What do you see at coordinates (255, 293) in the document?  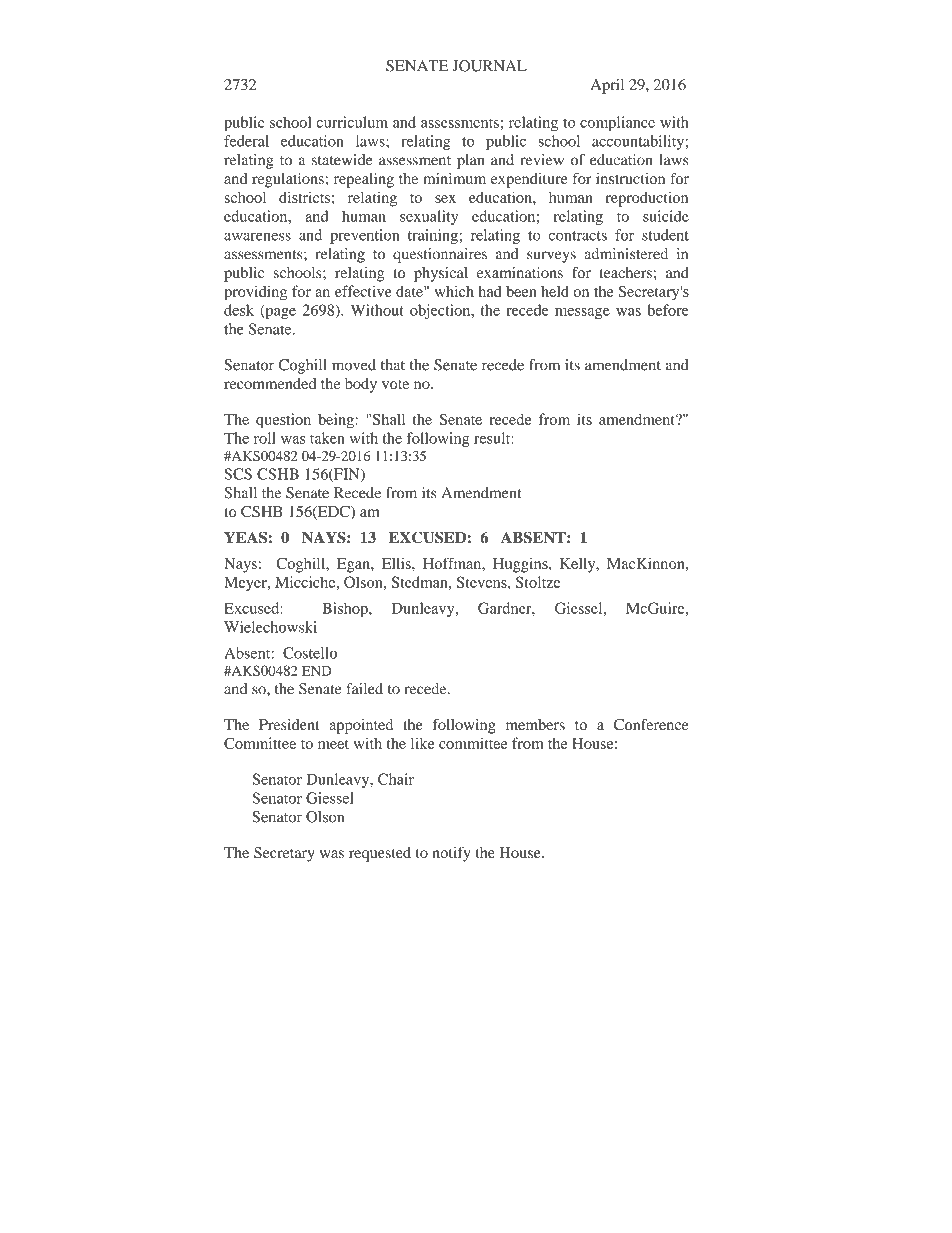 I see `providing` at bounding box center [255, 293].
